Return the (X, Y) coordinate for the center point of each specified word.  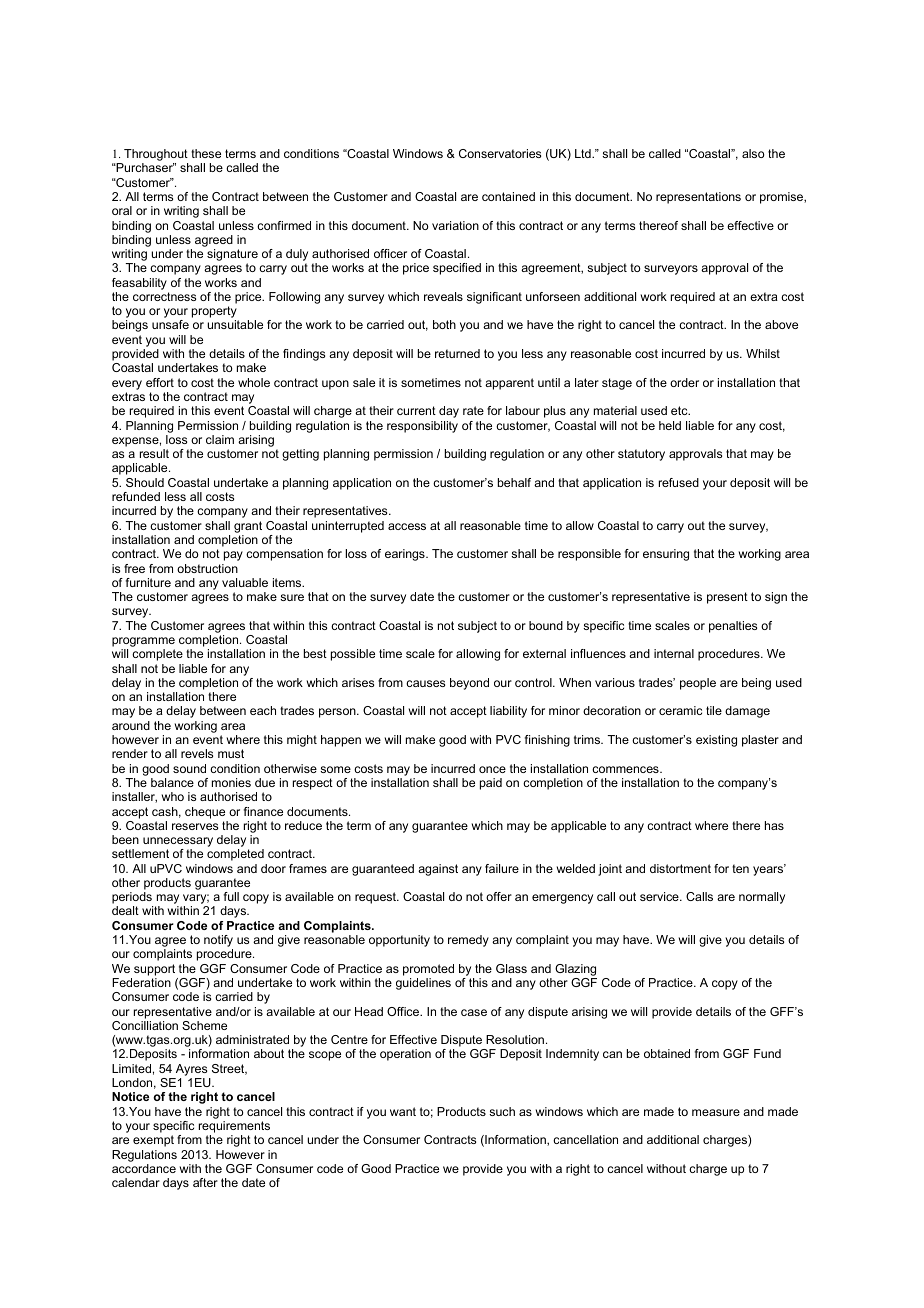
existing (716, 741)
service (660, 896)
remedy (468, 941)
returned (457, 353)
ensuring (666, 555)
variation (455, 225)
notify (218, 942)
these (206, 153)
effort (160, 382)
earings (406, 555)
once (492, 769)
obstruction (207, 568)
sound (189, 768)
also (753, 153)
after (205, 1182)
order (684, 382)
